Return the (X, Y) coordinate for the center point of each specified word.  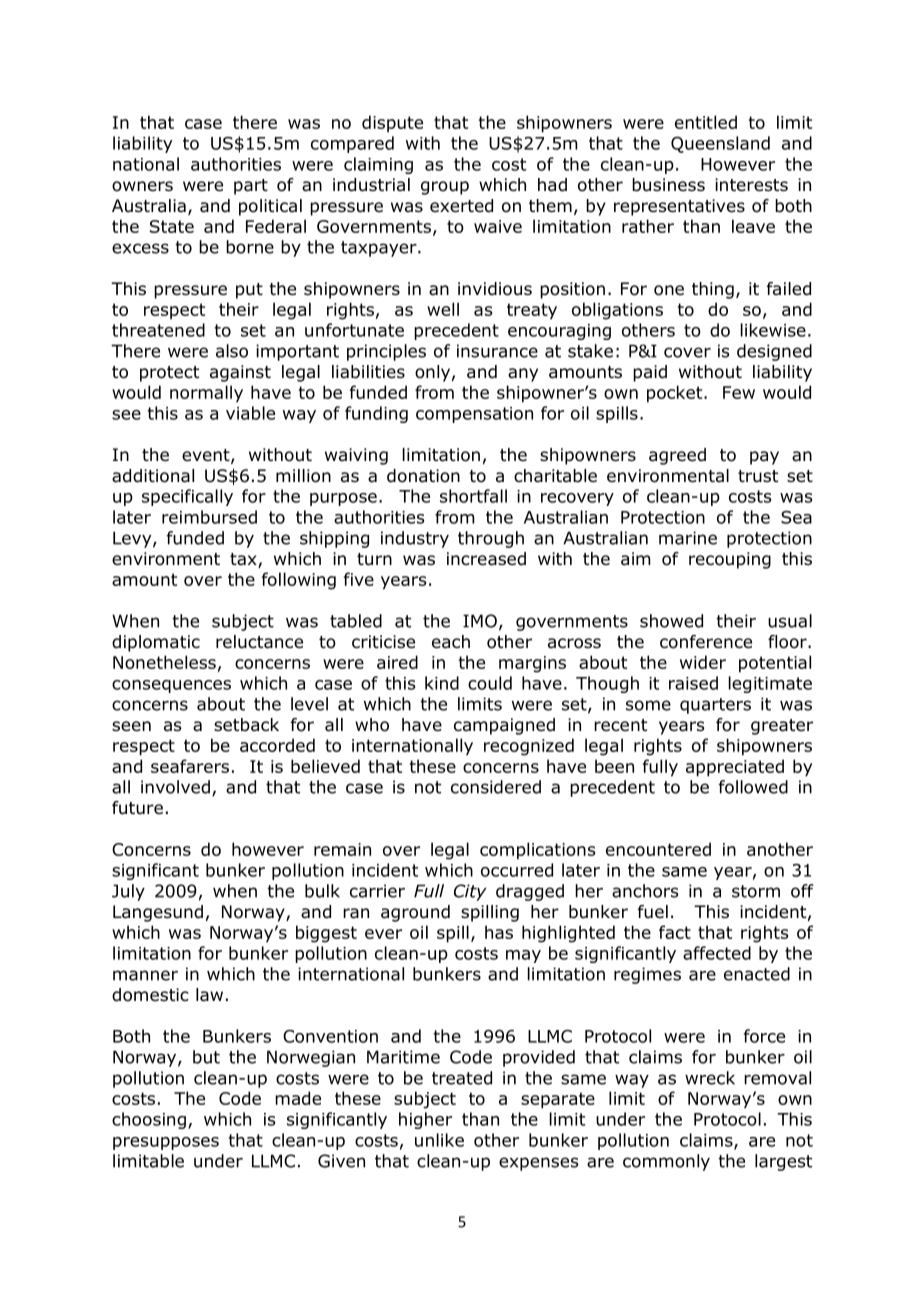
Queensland (720, 144)
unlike (439, 1140)
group (445, 188)
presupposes (166, 1143)
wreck (710, 1078)
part (251, 187)
